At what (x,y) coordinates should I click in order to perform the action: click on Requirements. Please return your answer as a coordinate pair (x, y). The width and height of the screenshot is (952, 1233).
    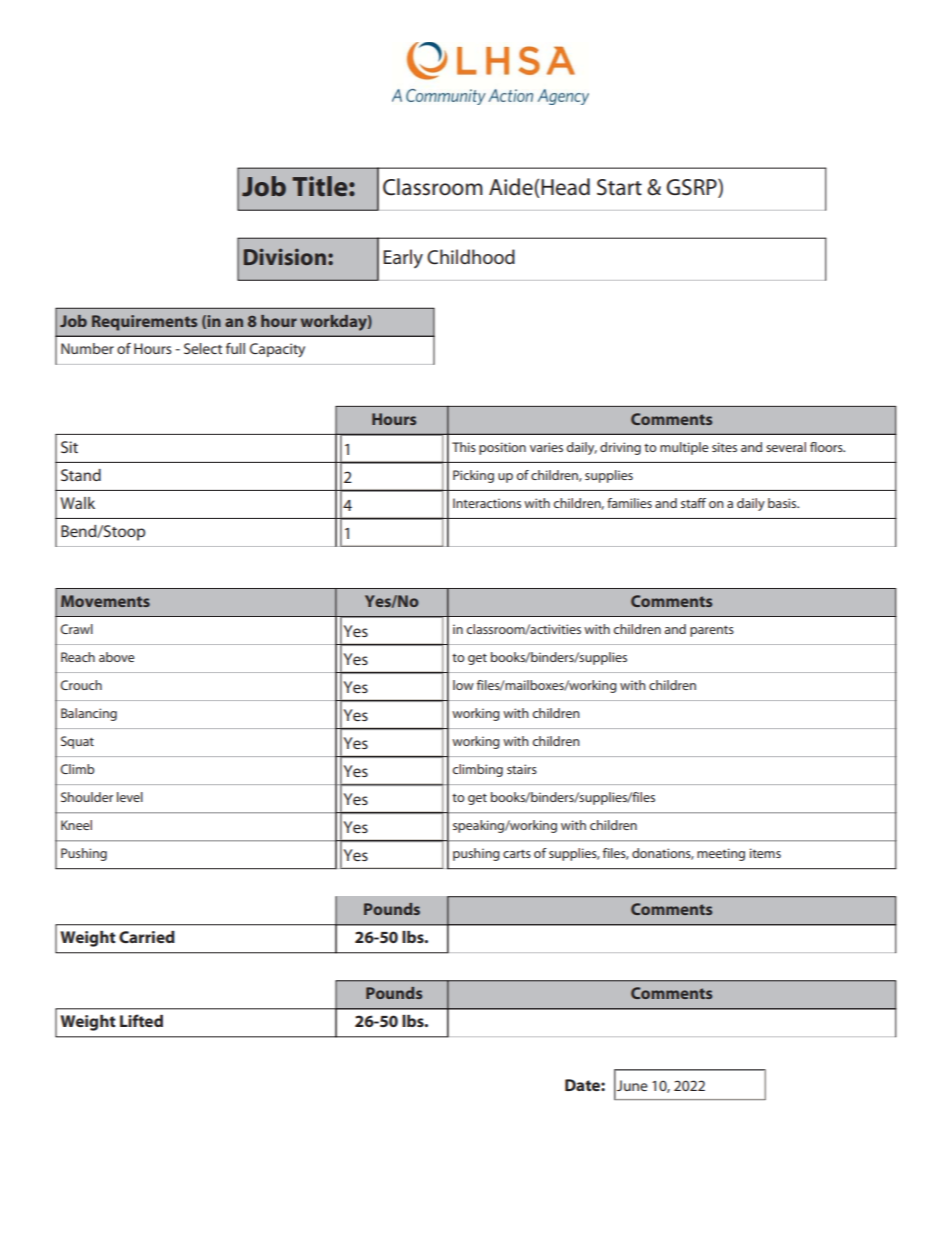
    Looking at the image, I should click on (144, 323).
